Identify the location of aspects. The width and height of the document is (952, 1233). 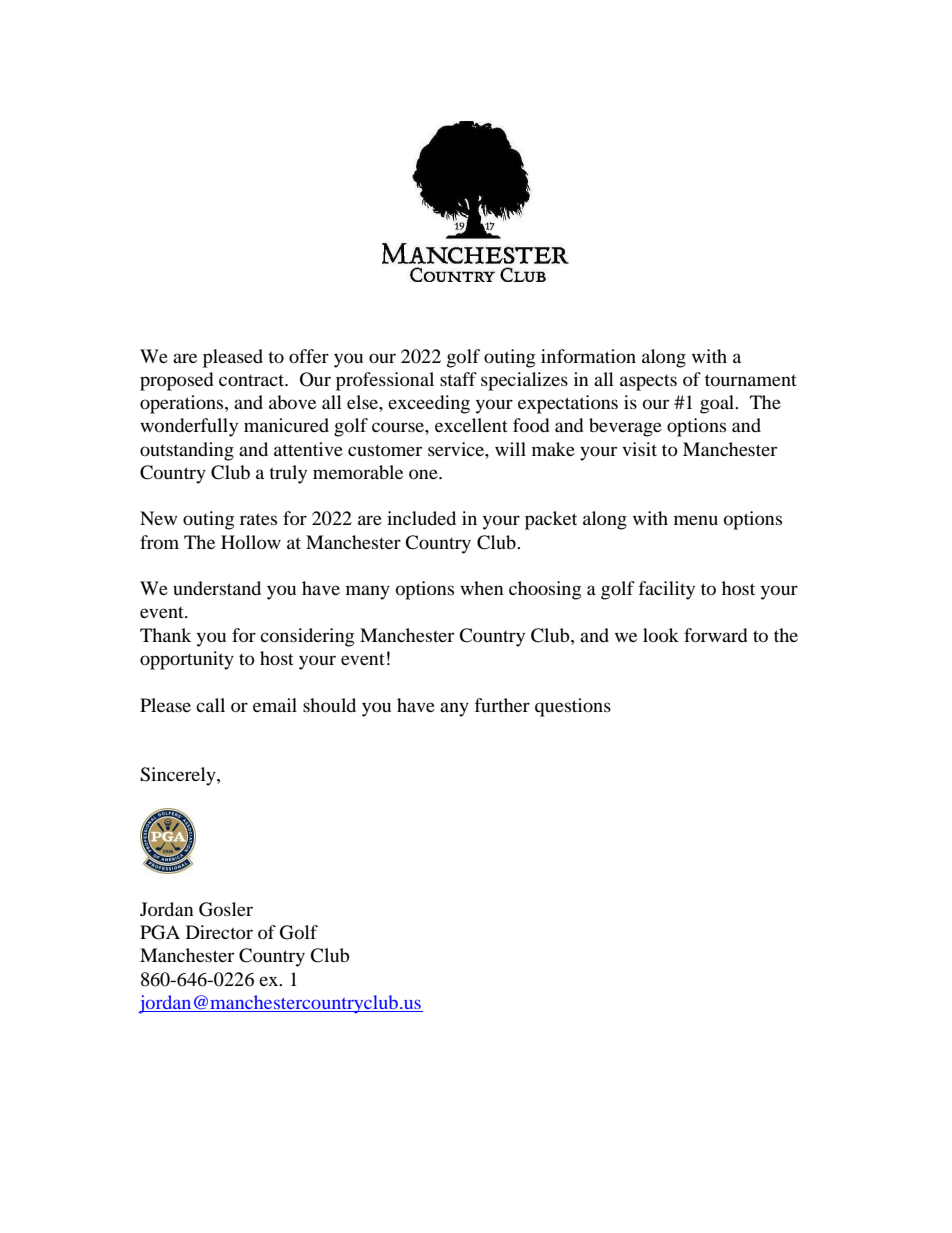
(648, 383).
